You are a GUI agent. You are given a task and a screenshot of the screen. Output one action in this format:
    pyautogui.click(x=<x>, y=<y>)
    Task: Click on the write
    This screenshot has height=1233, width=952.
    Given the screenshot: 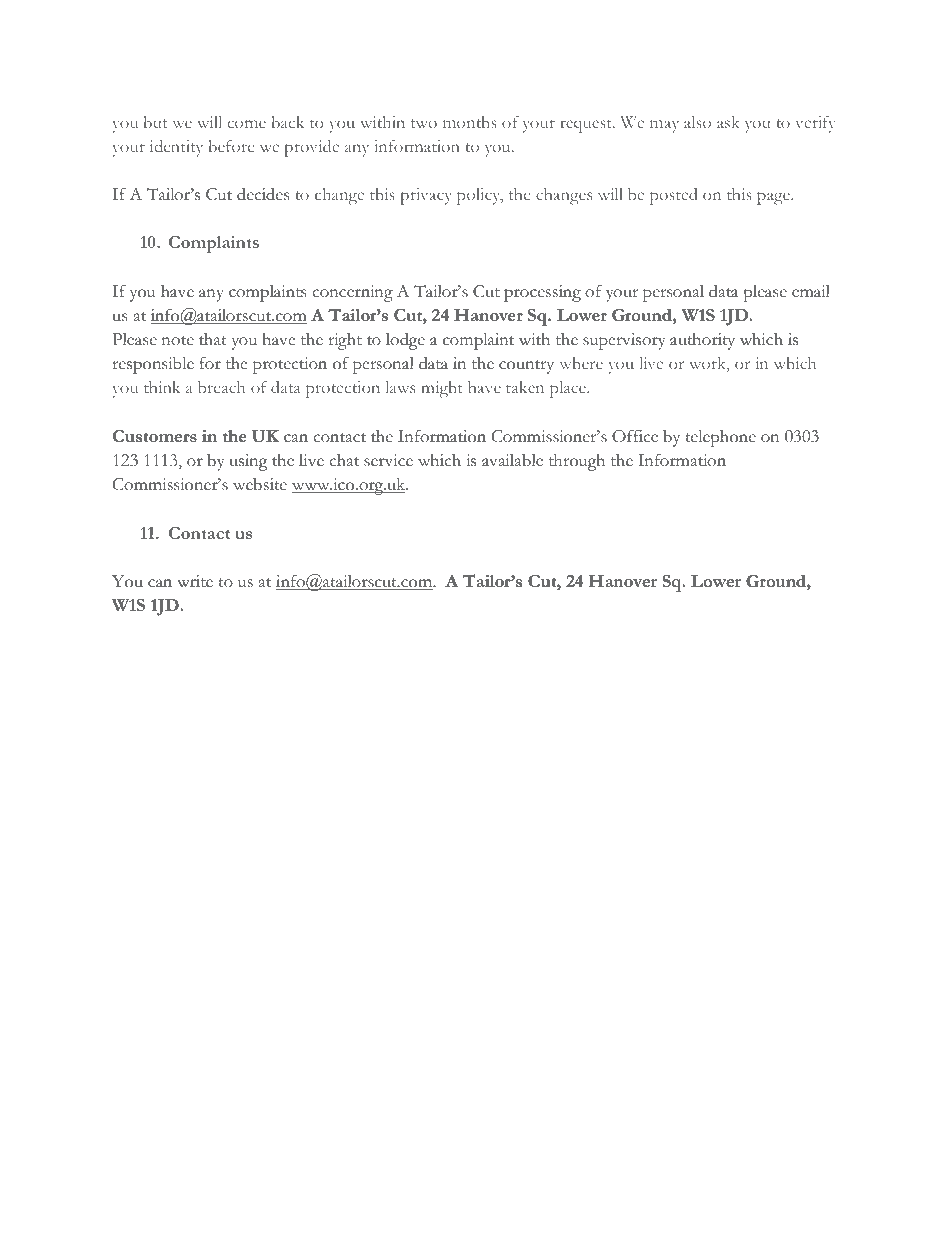 What is the action you would take?
    pyautogui.click(x=195, y=581)
